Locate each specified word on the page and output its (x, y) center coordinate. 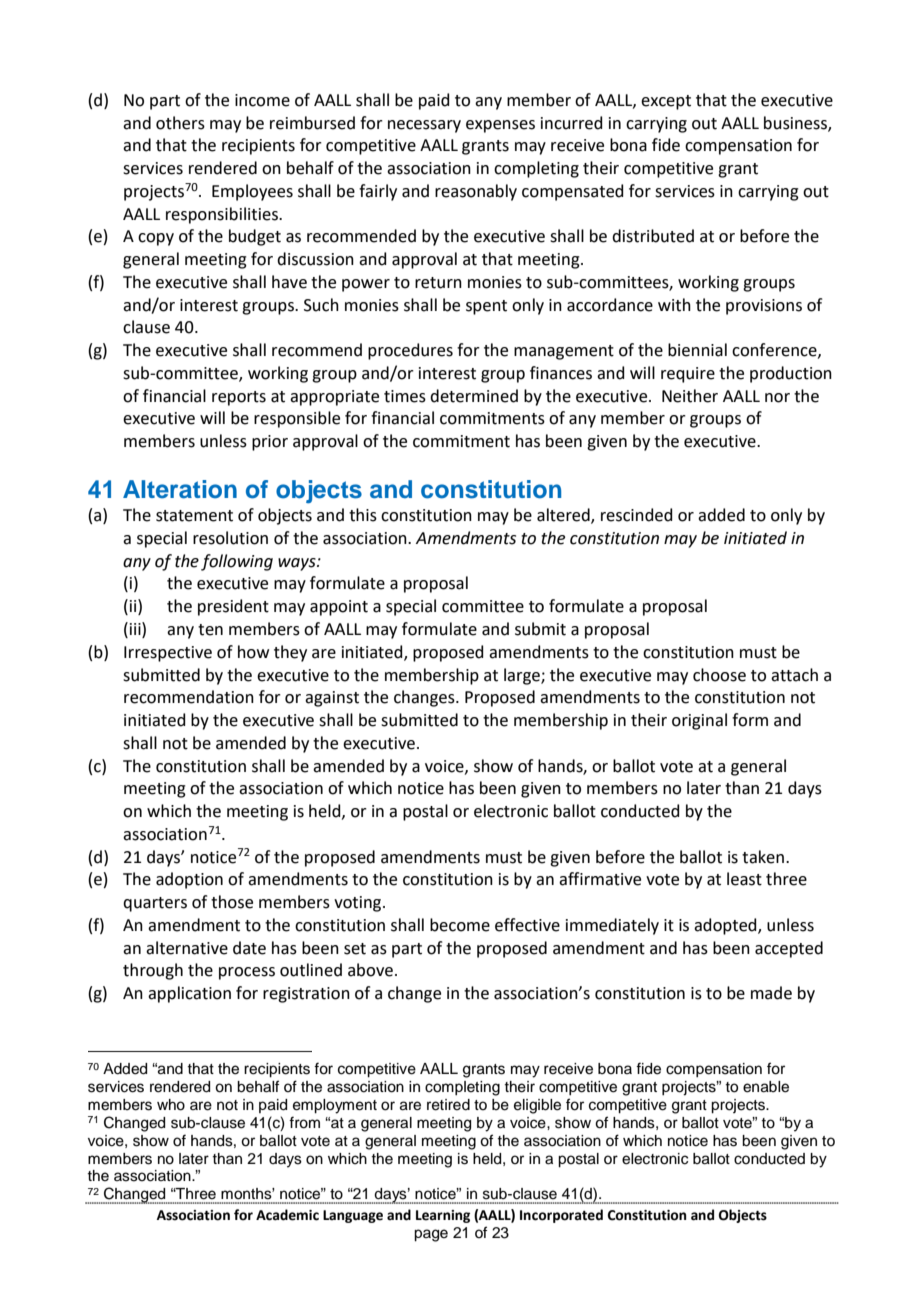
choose (719, 675)
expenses (500, 126)
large (523, 676)
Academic (287, 1215)
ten (210, 630)
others (180, 123)
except (666, 102)
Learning (443, 1216)
